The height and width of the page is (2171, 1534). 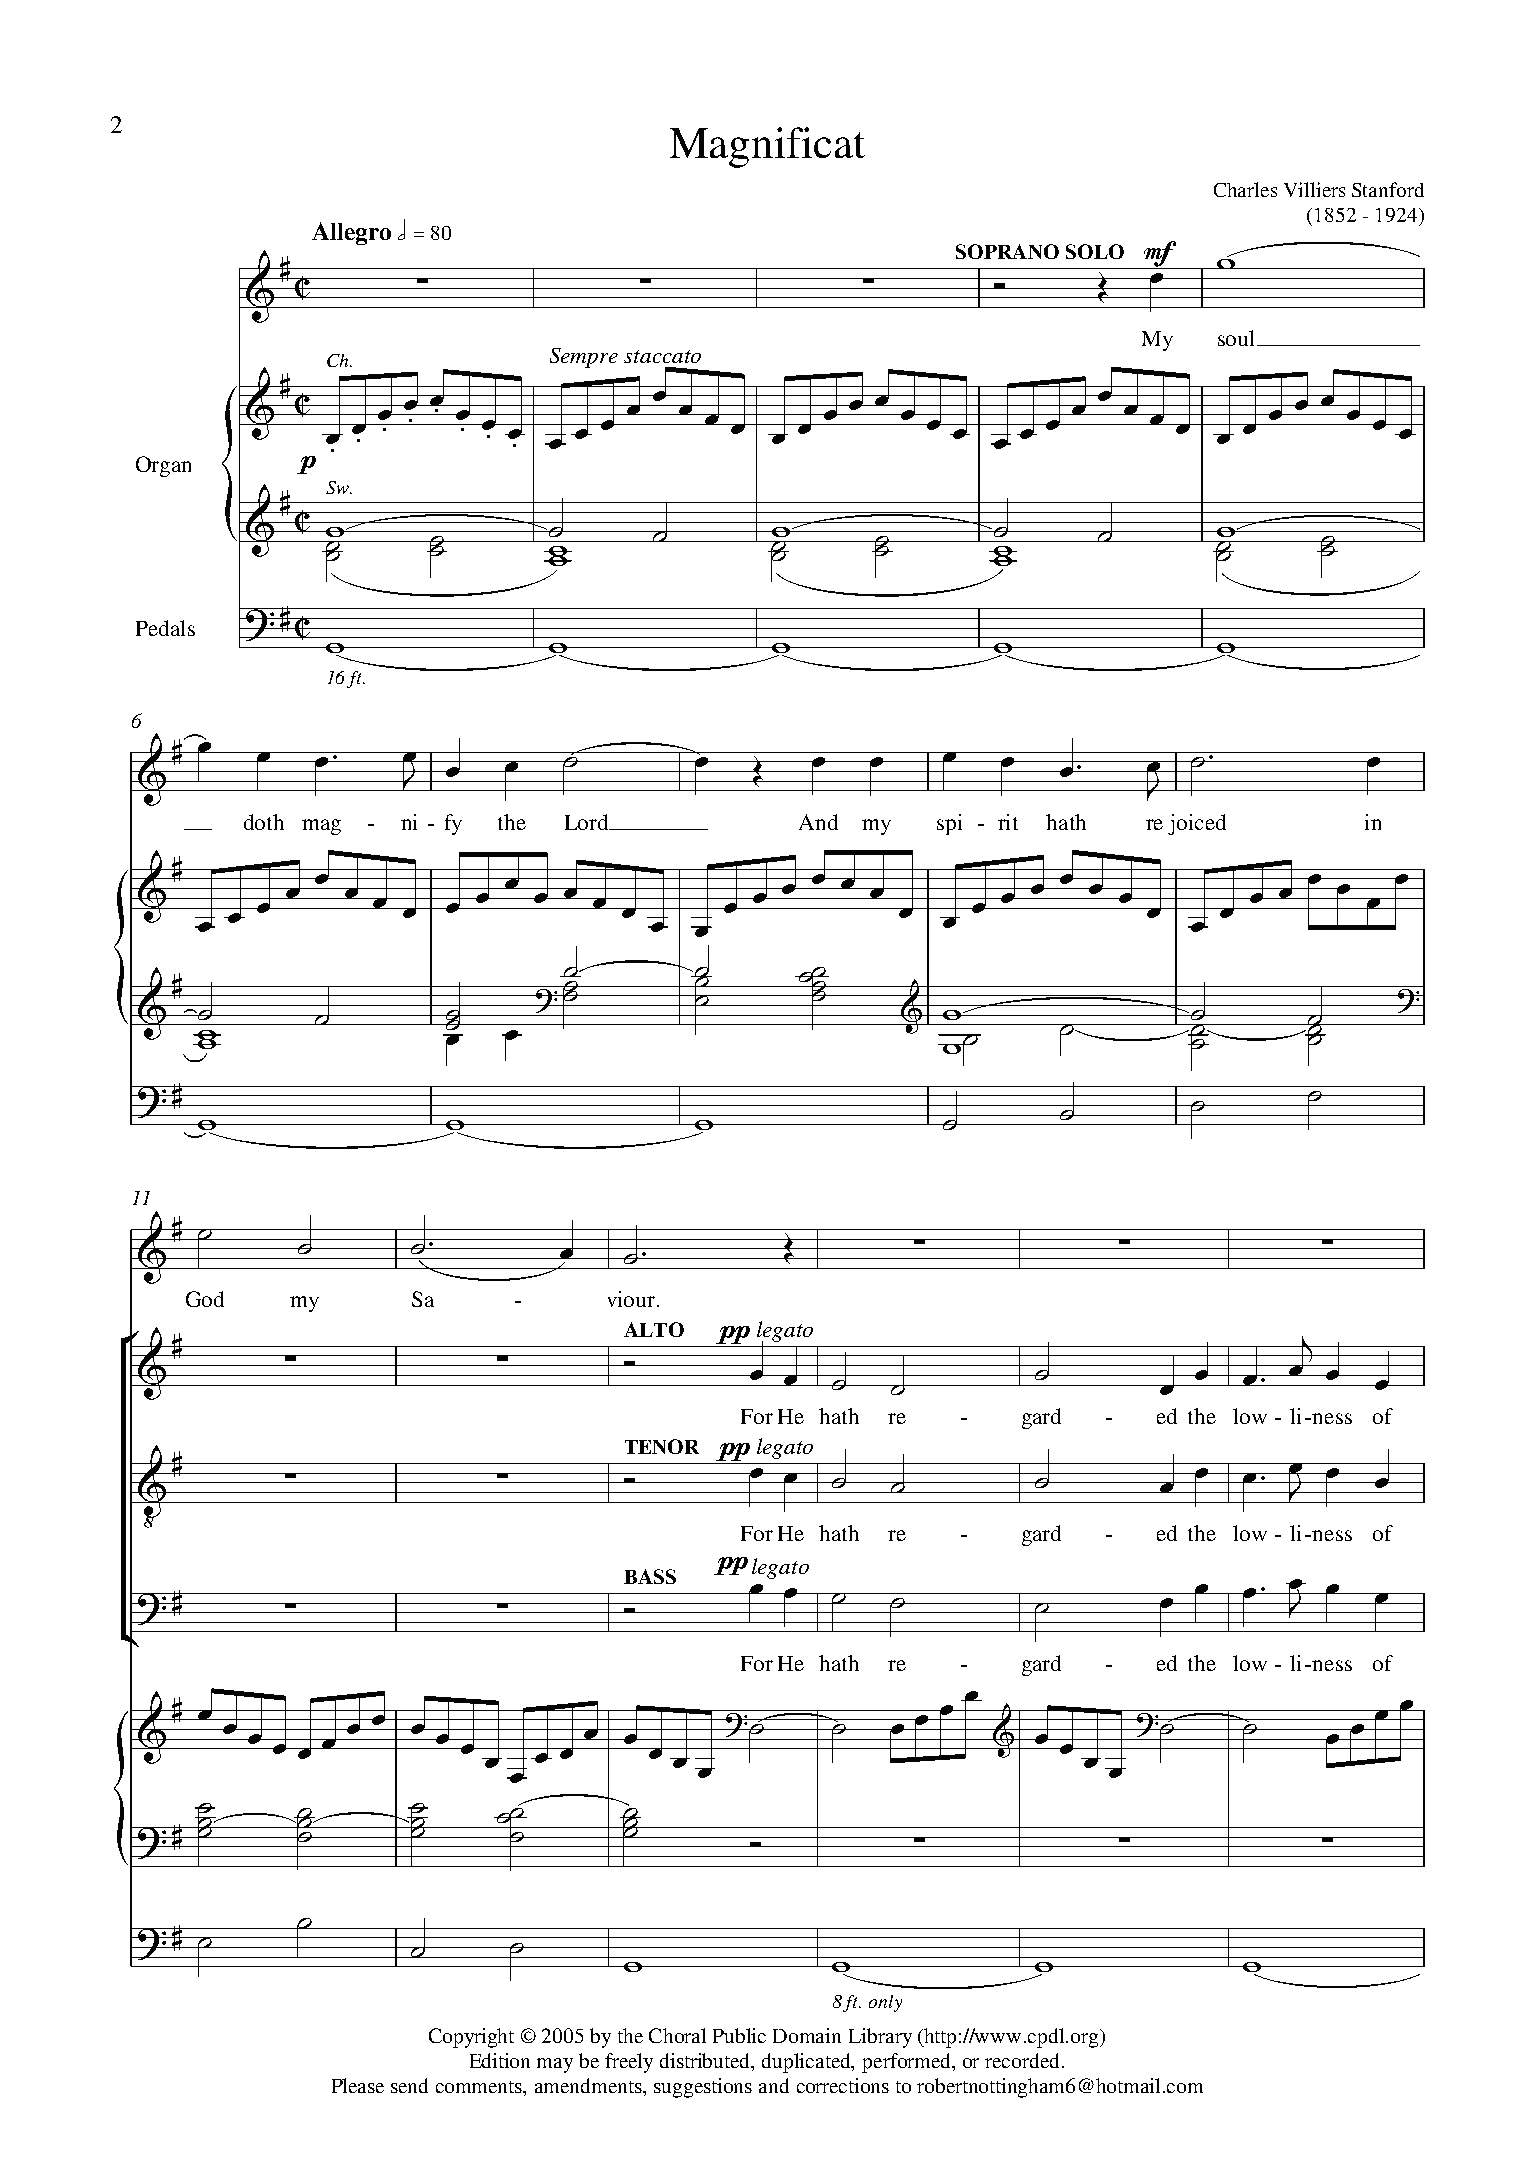 What do you see at coordinates (662, 356) in the page?
I see `staccato` at bounding box center [662, 356].
